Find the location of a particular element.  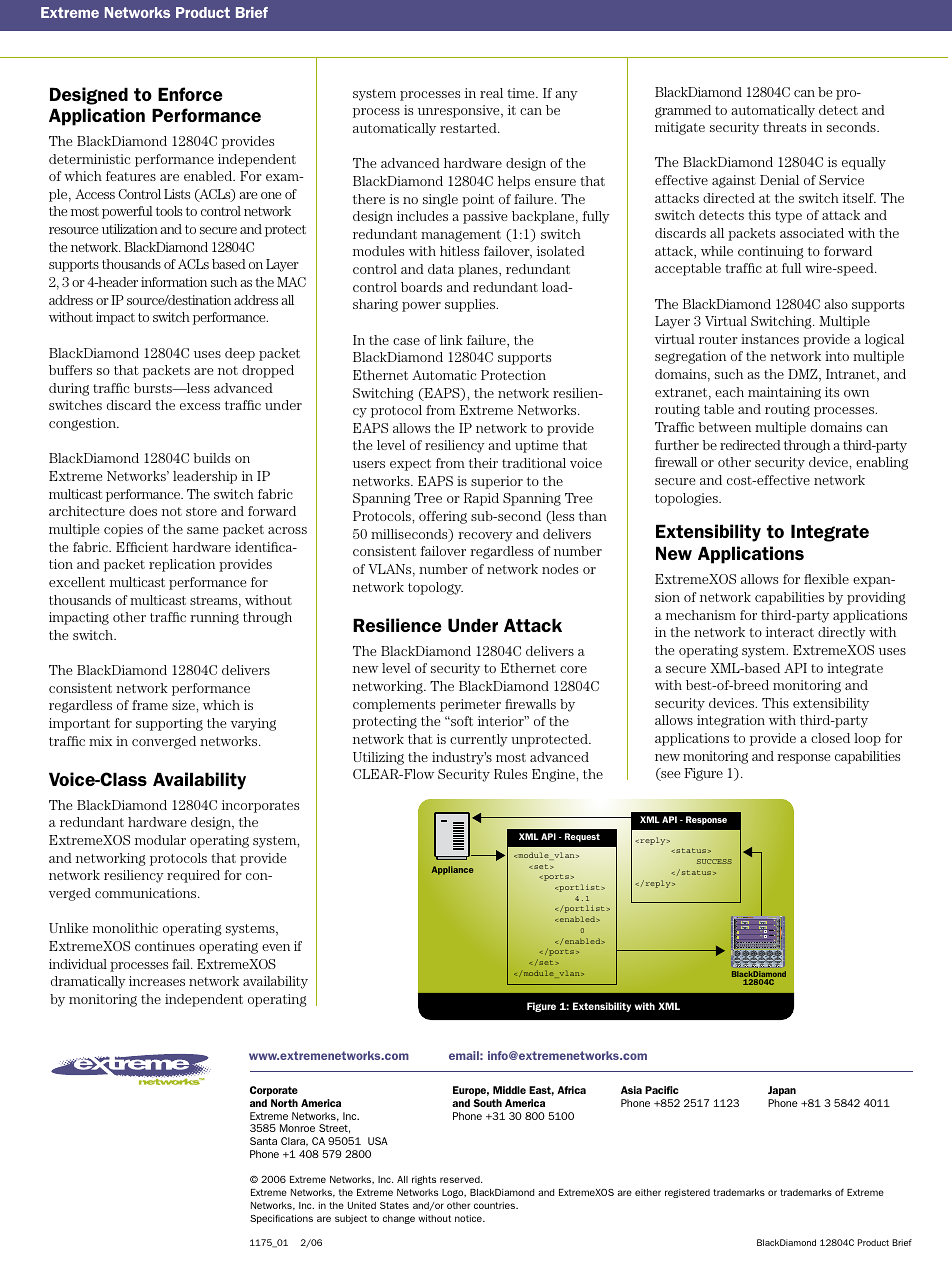

threats is located at coordinates (784, 127).
